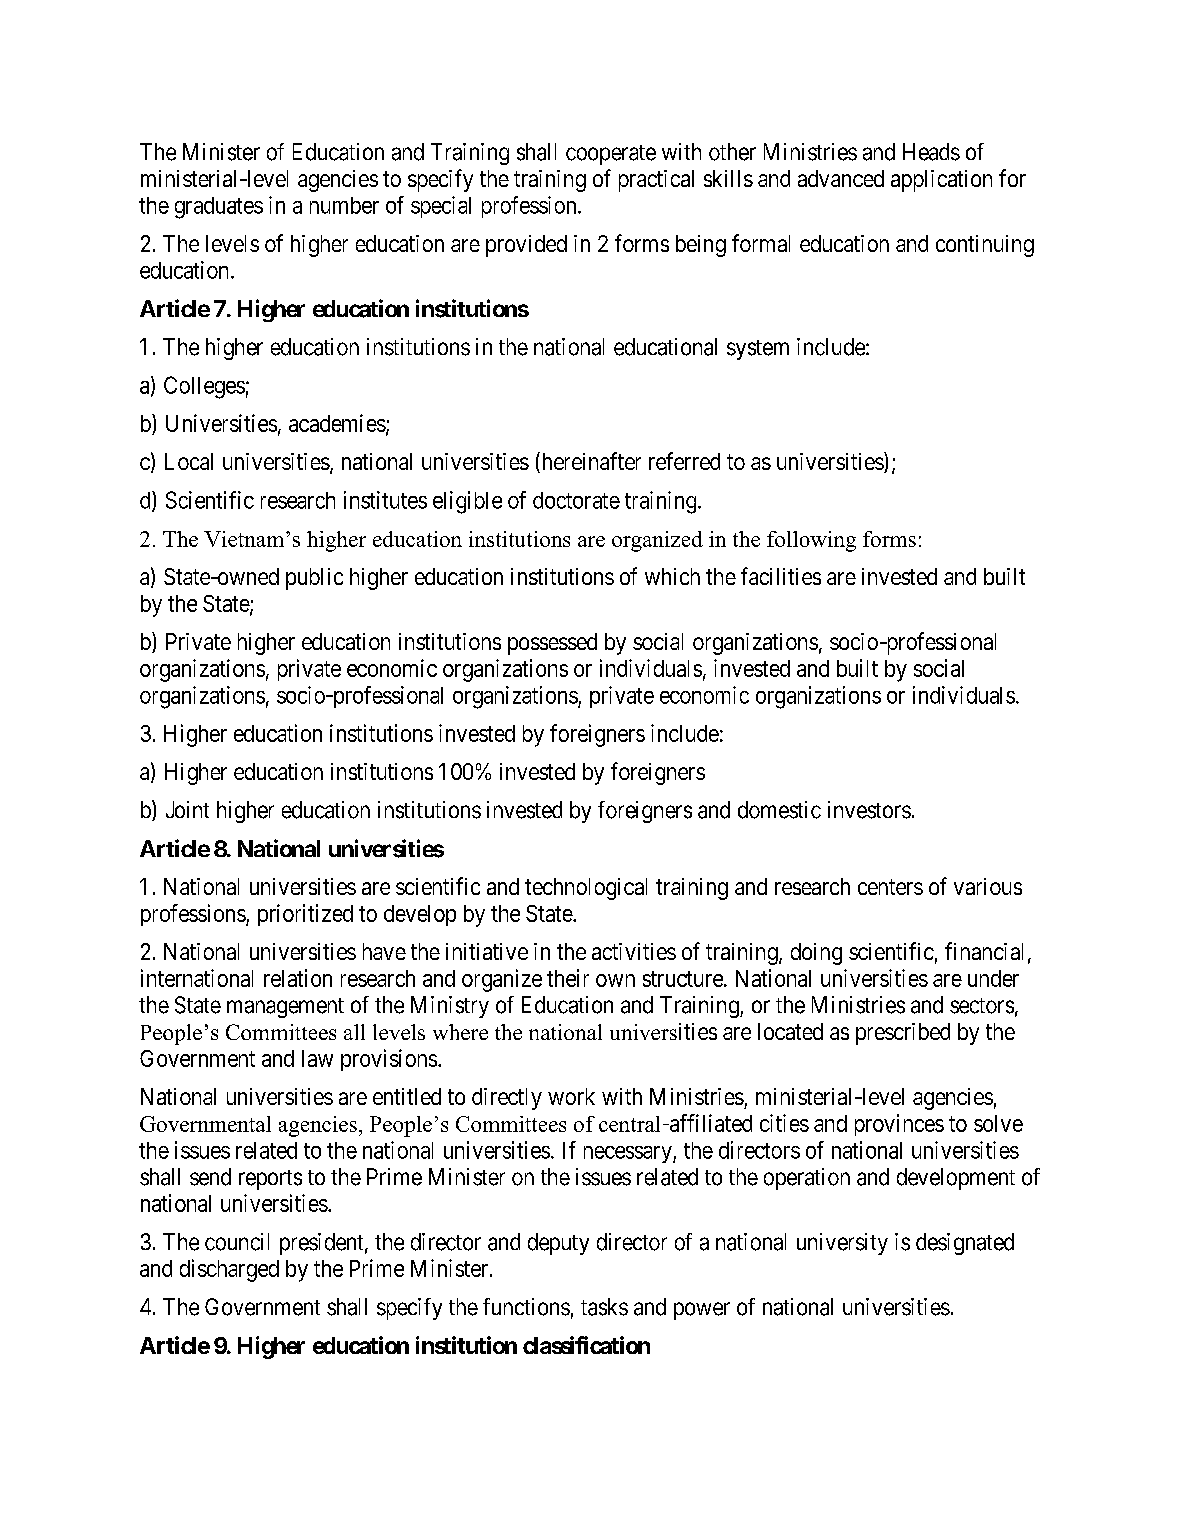 The image size is (1184, 1532). Describe the element at coordinates (337, 423) in the page. I see `academies` at that location.
